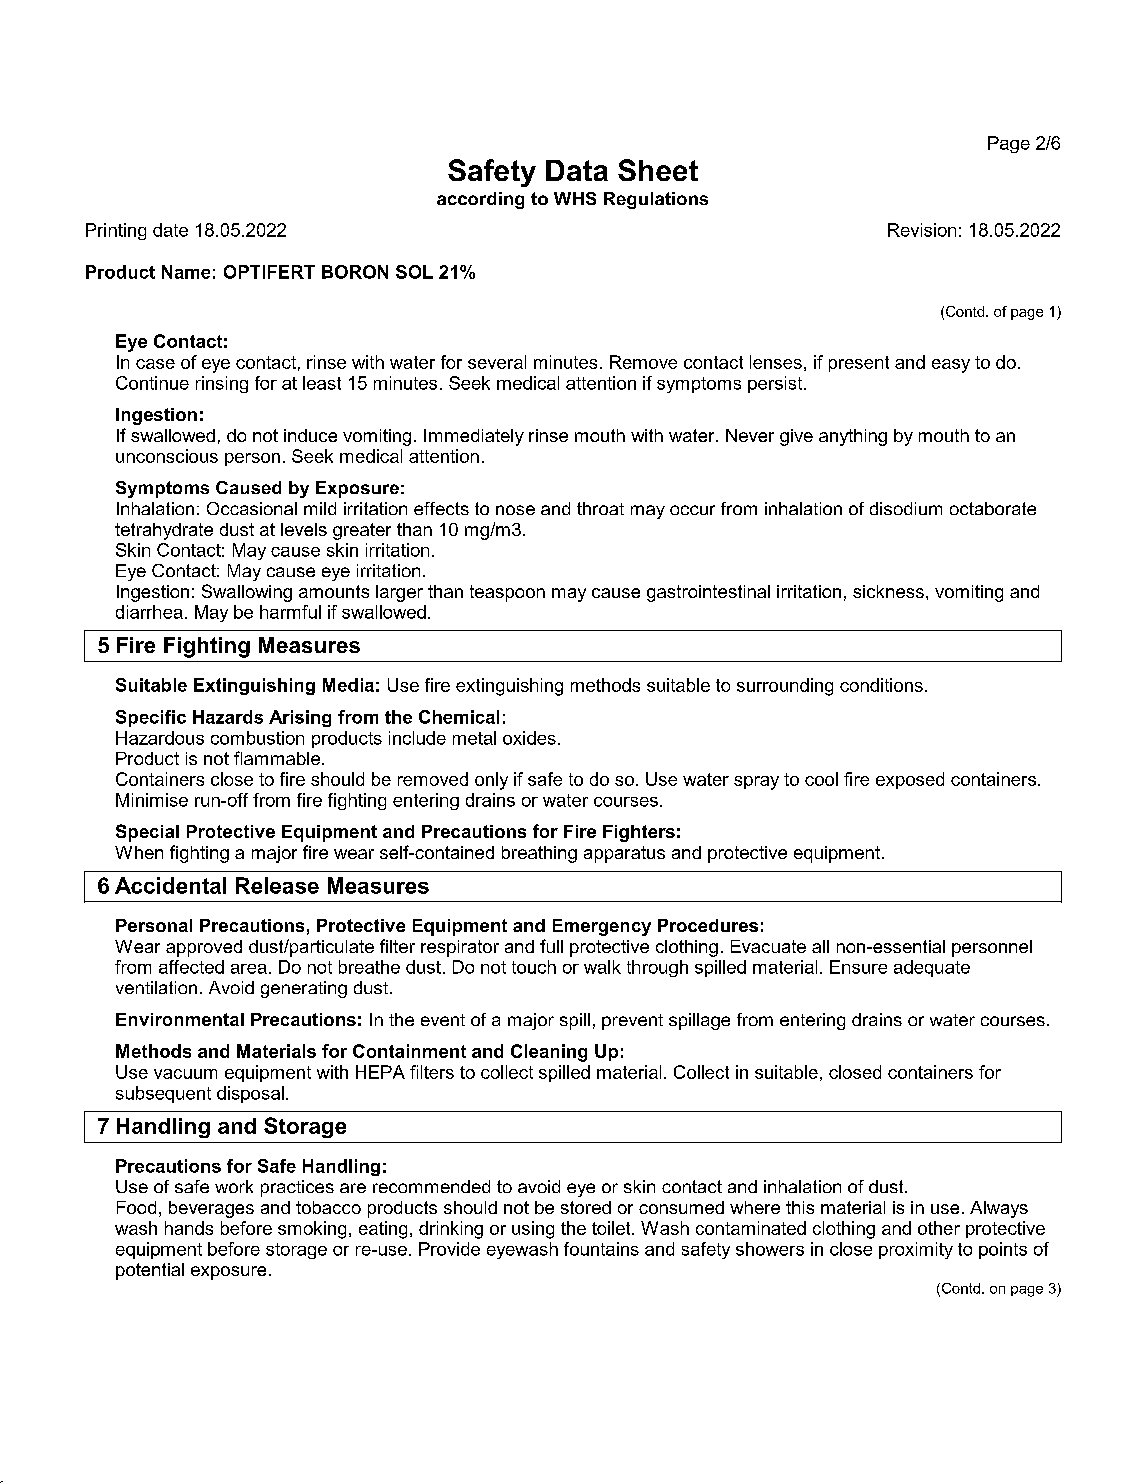  What do you see at coordinates (228, 717) in the screenshot?
I see `Hazards` at bounding box center [228, 717].
